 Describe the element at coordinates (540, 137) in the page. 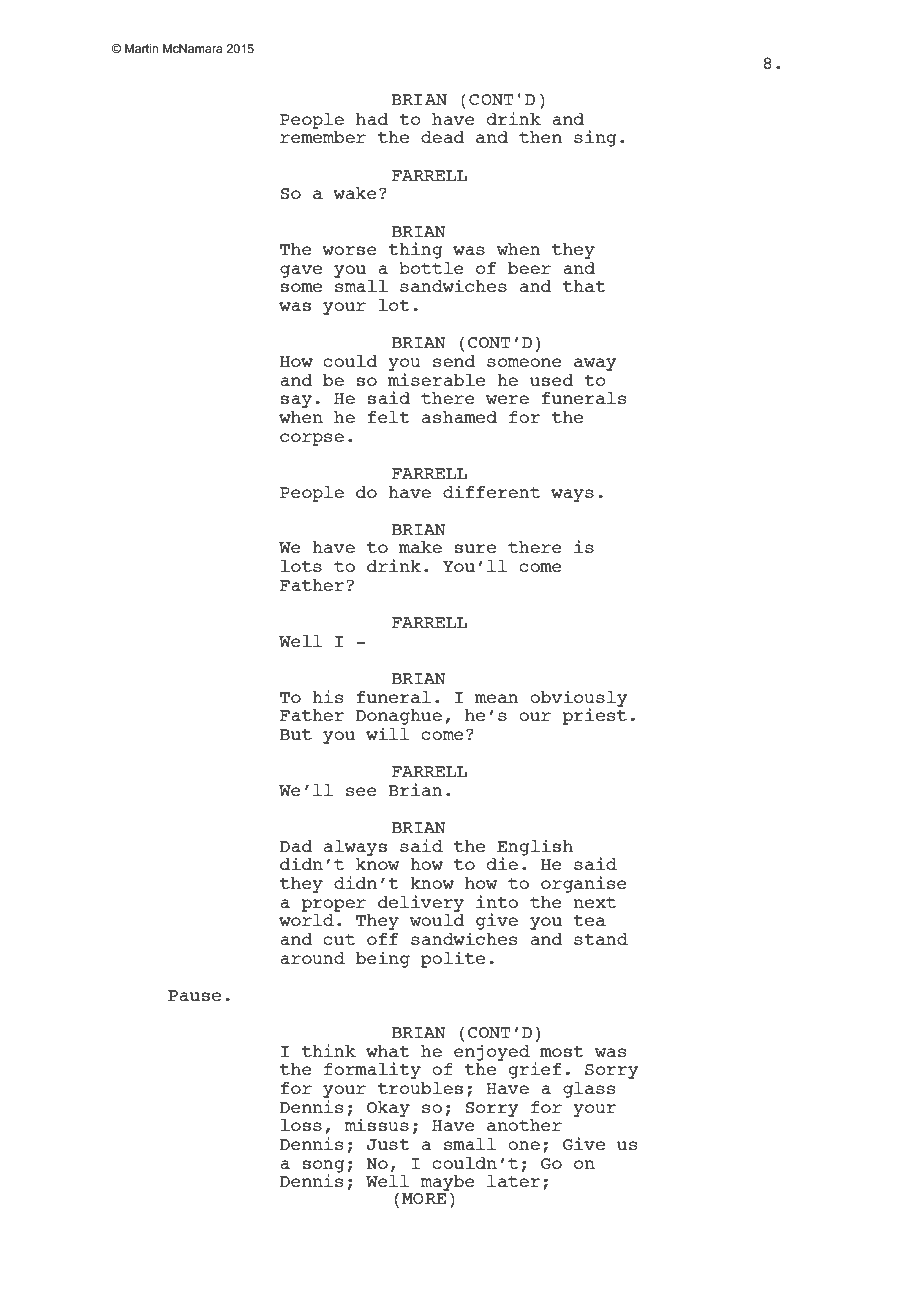

I see `then` at that location.
